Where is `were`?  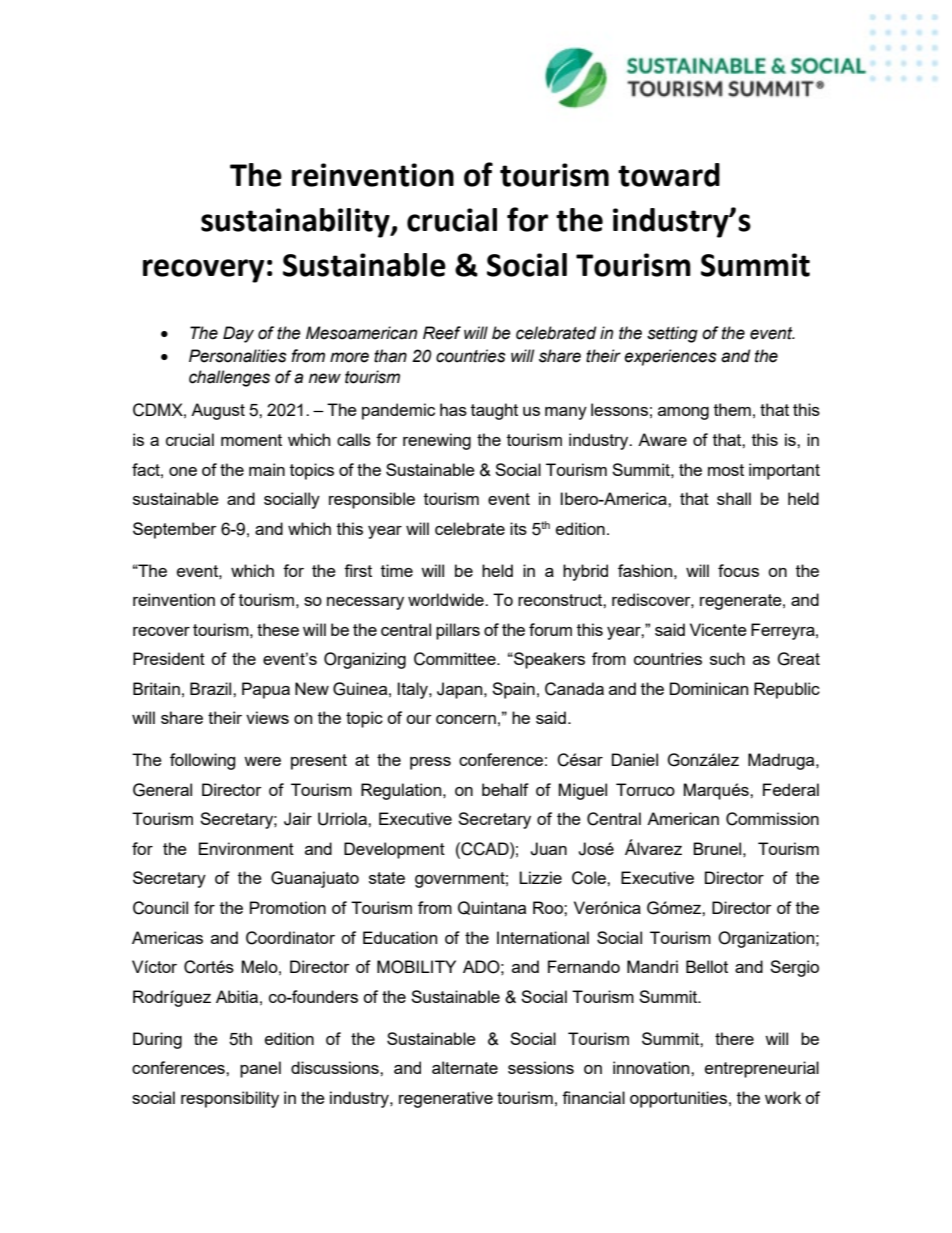 were is located at coordinates (262, 761).
